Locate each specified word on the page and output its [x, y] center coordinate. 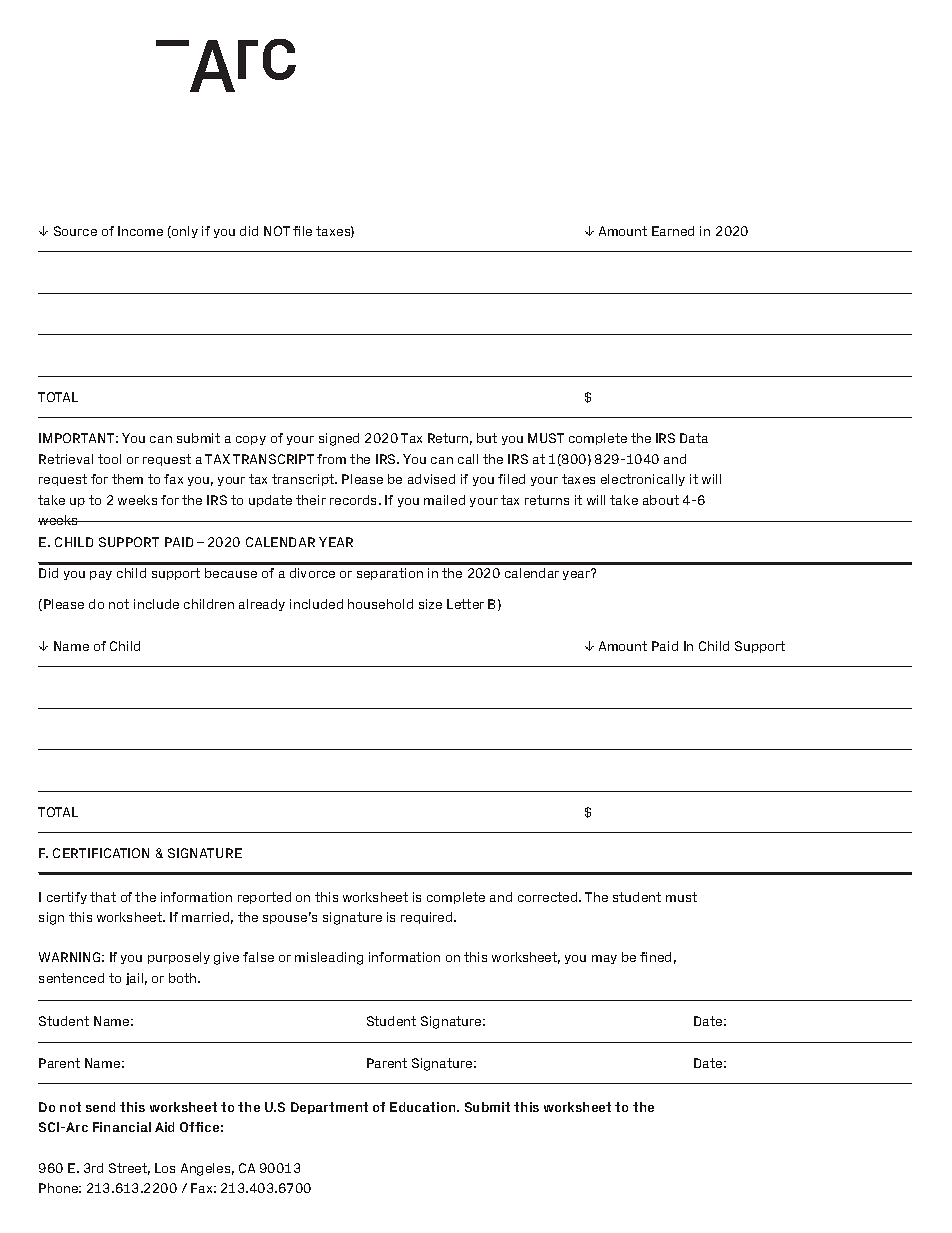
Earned [673, 231]
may [604, 959]
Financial [122, 1127]
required [428, 918]
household [380, 604]
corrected [549, 897]
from [331, 459]
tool [109, 459]
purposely [179, 958]
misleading [329, 958]
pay [101, 575]
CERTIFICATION [101, 853]
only [184, 232]
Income [140, 231]
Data [694, 438]
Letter [465, 604]
